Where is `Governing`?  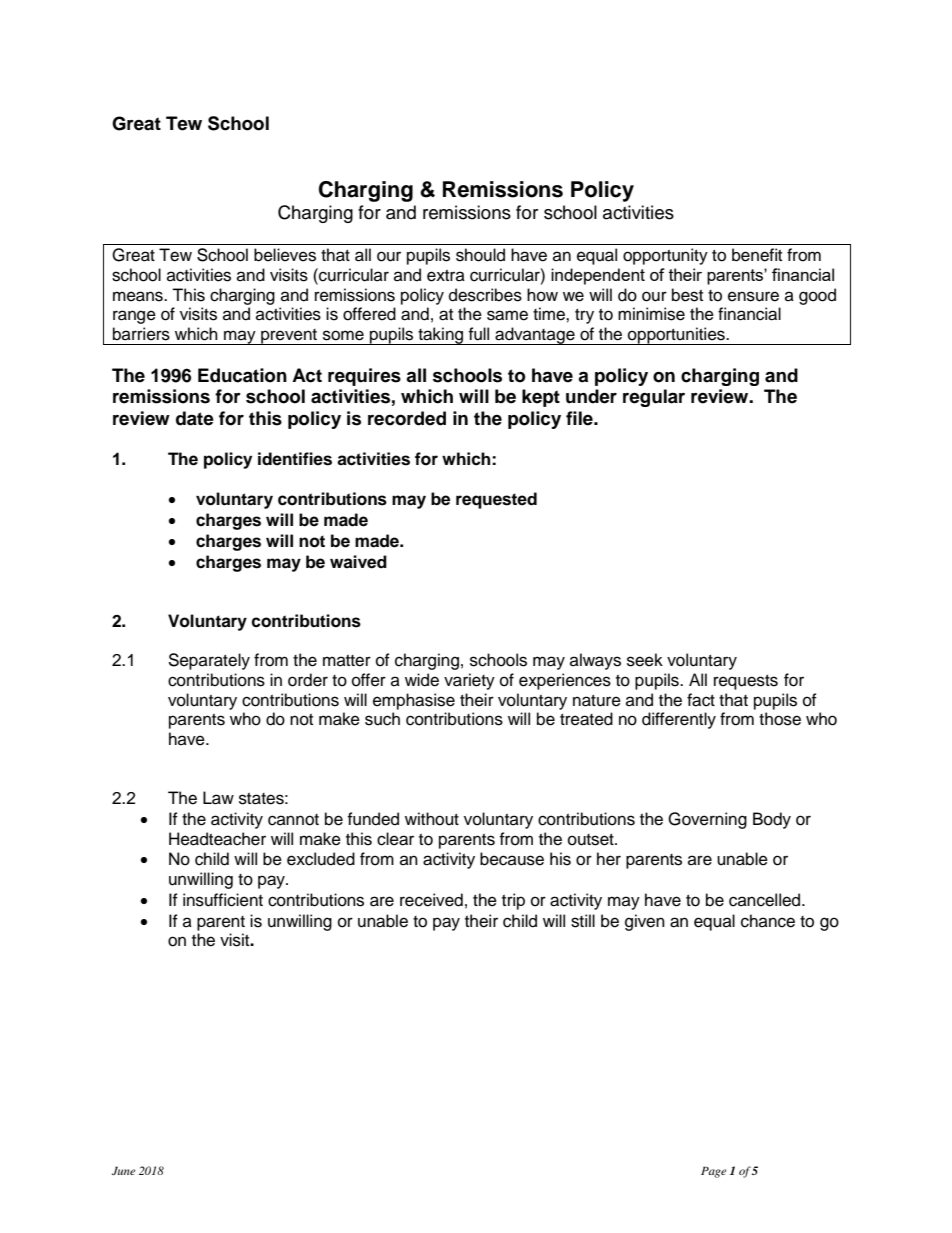
Governing is located at coordinates (707, 820).
